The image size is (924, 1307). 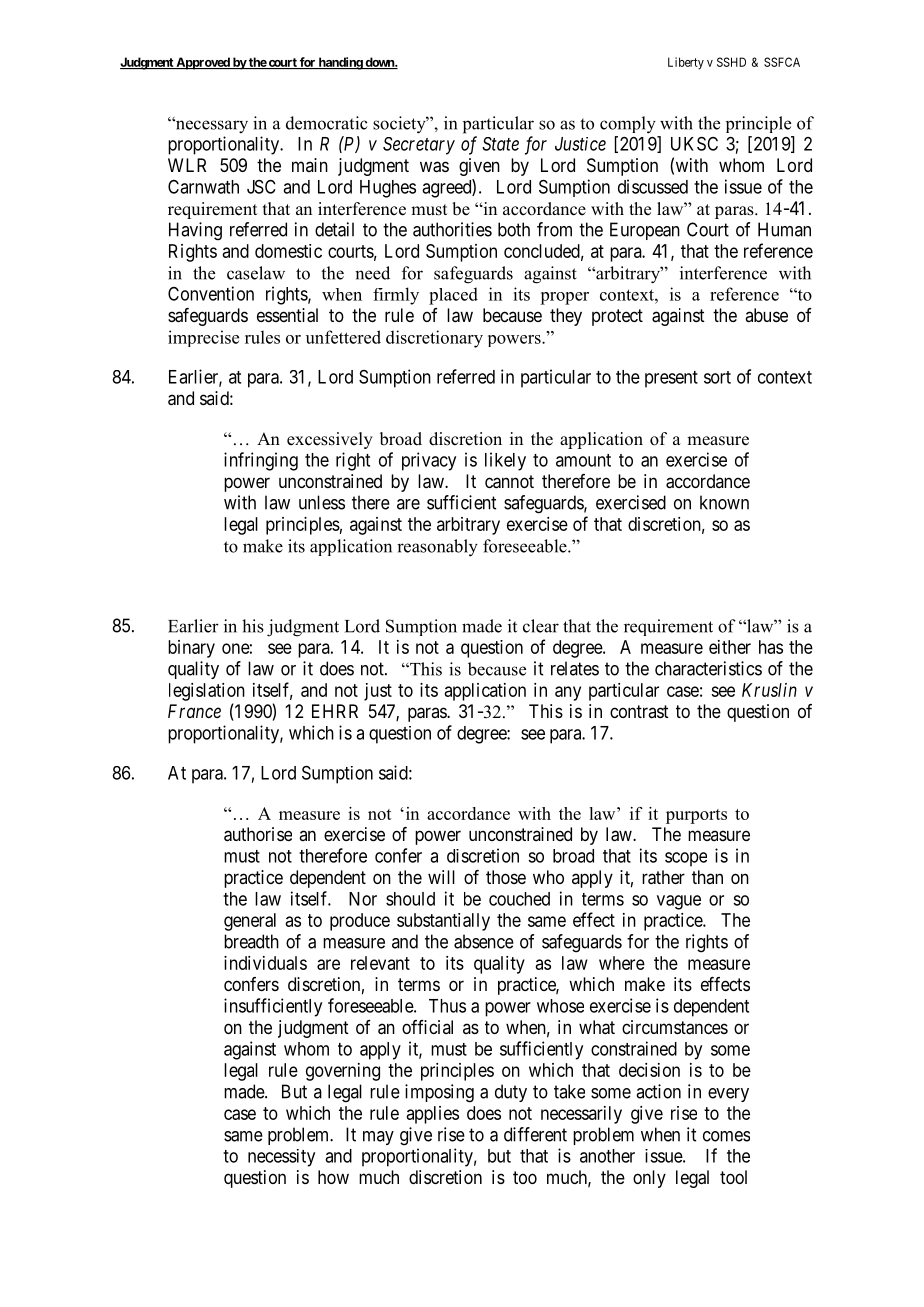 I want to click on either, so click(x=730, y=647).
